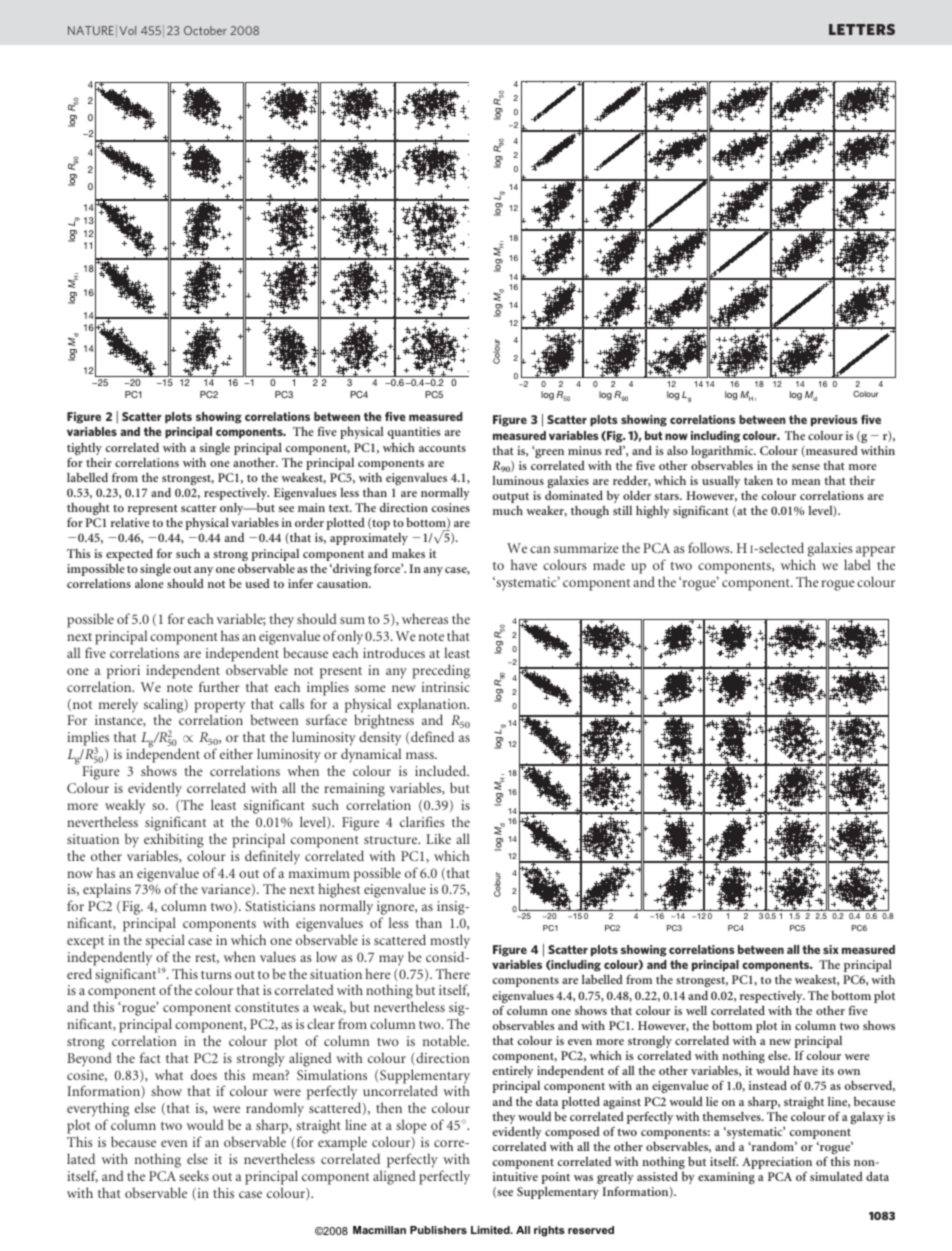  What do you see at coordinates (194, 1175) in the screenshot?
I see `seeks` at bounding box center [194, 1175].
